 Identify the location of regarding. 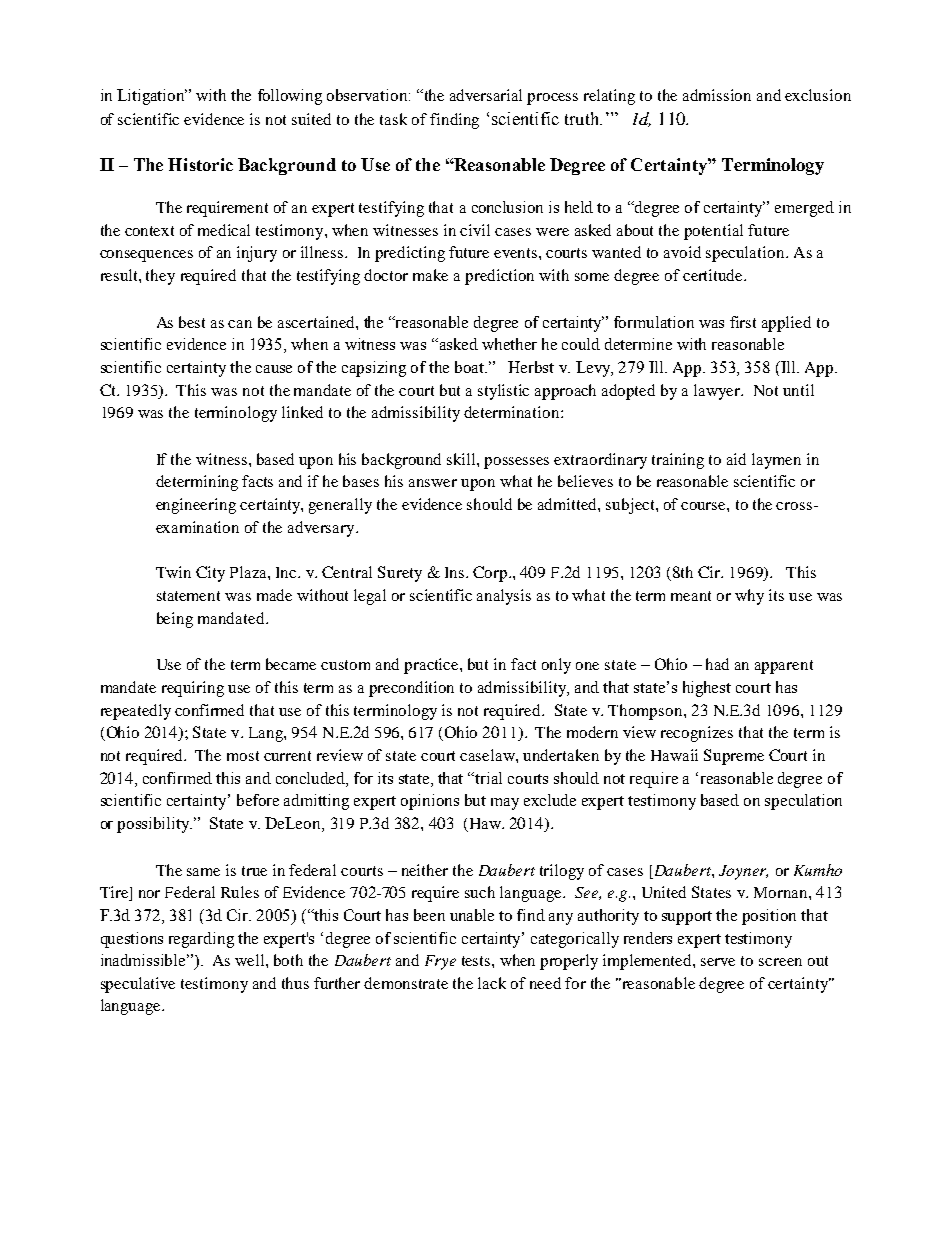
(201, 940).
